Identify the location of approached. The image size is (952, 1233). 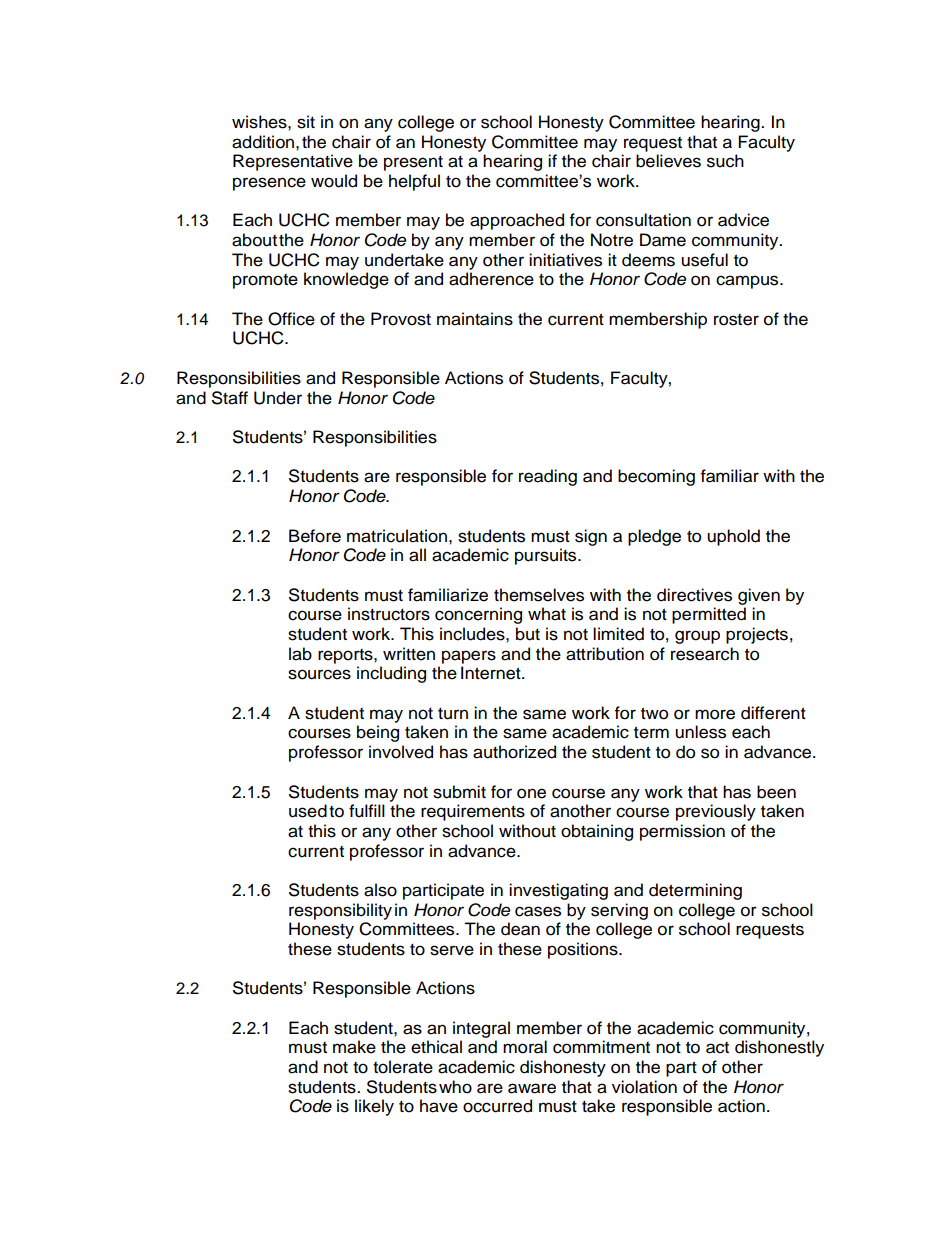
(517, 221).
